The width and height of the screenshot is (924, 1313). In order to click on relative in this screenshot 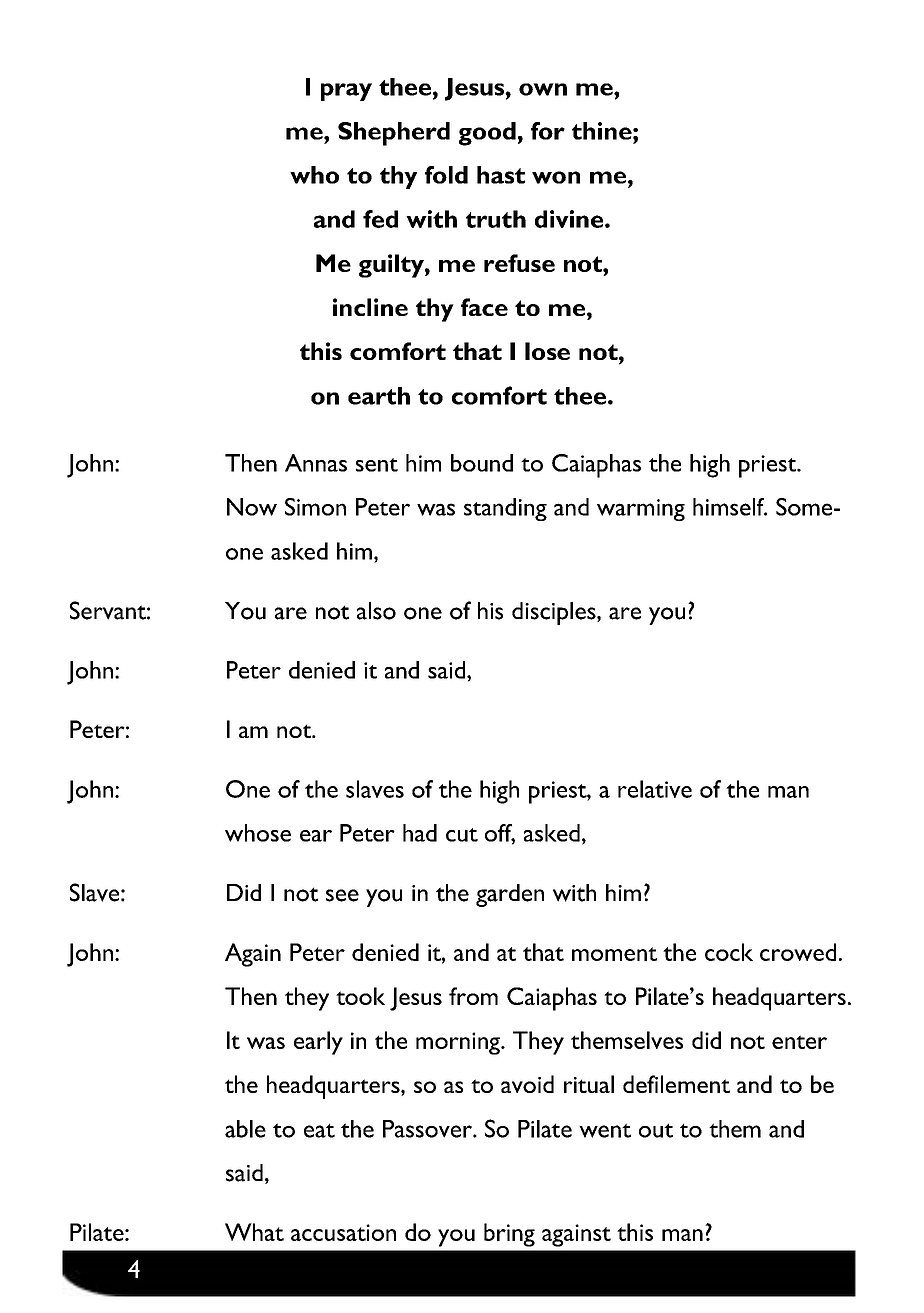, I will do `click(655, 789)`.
